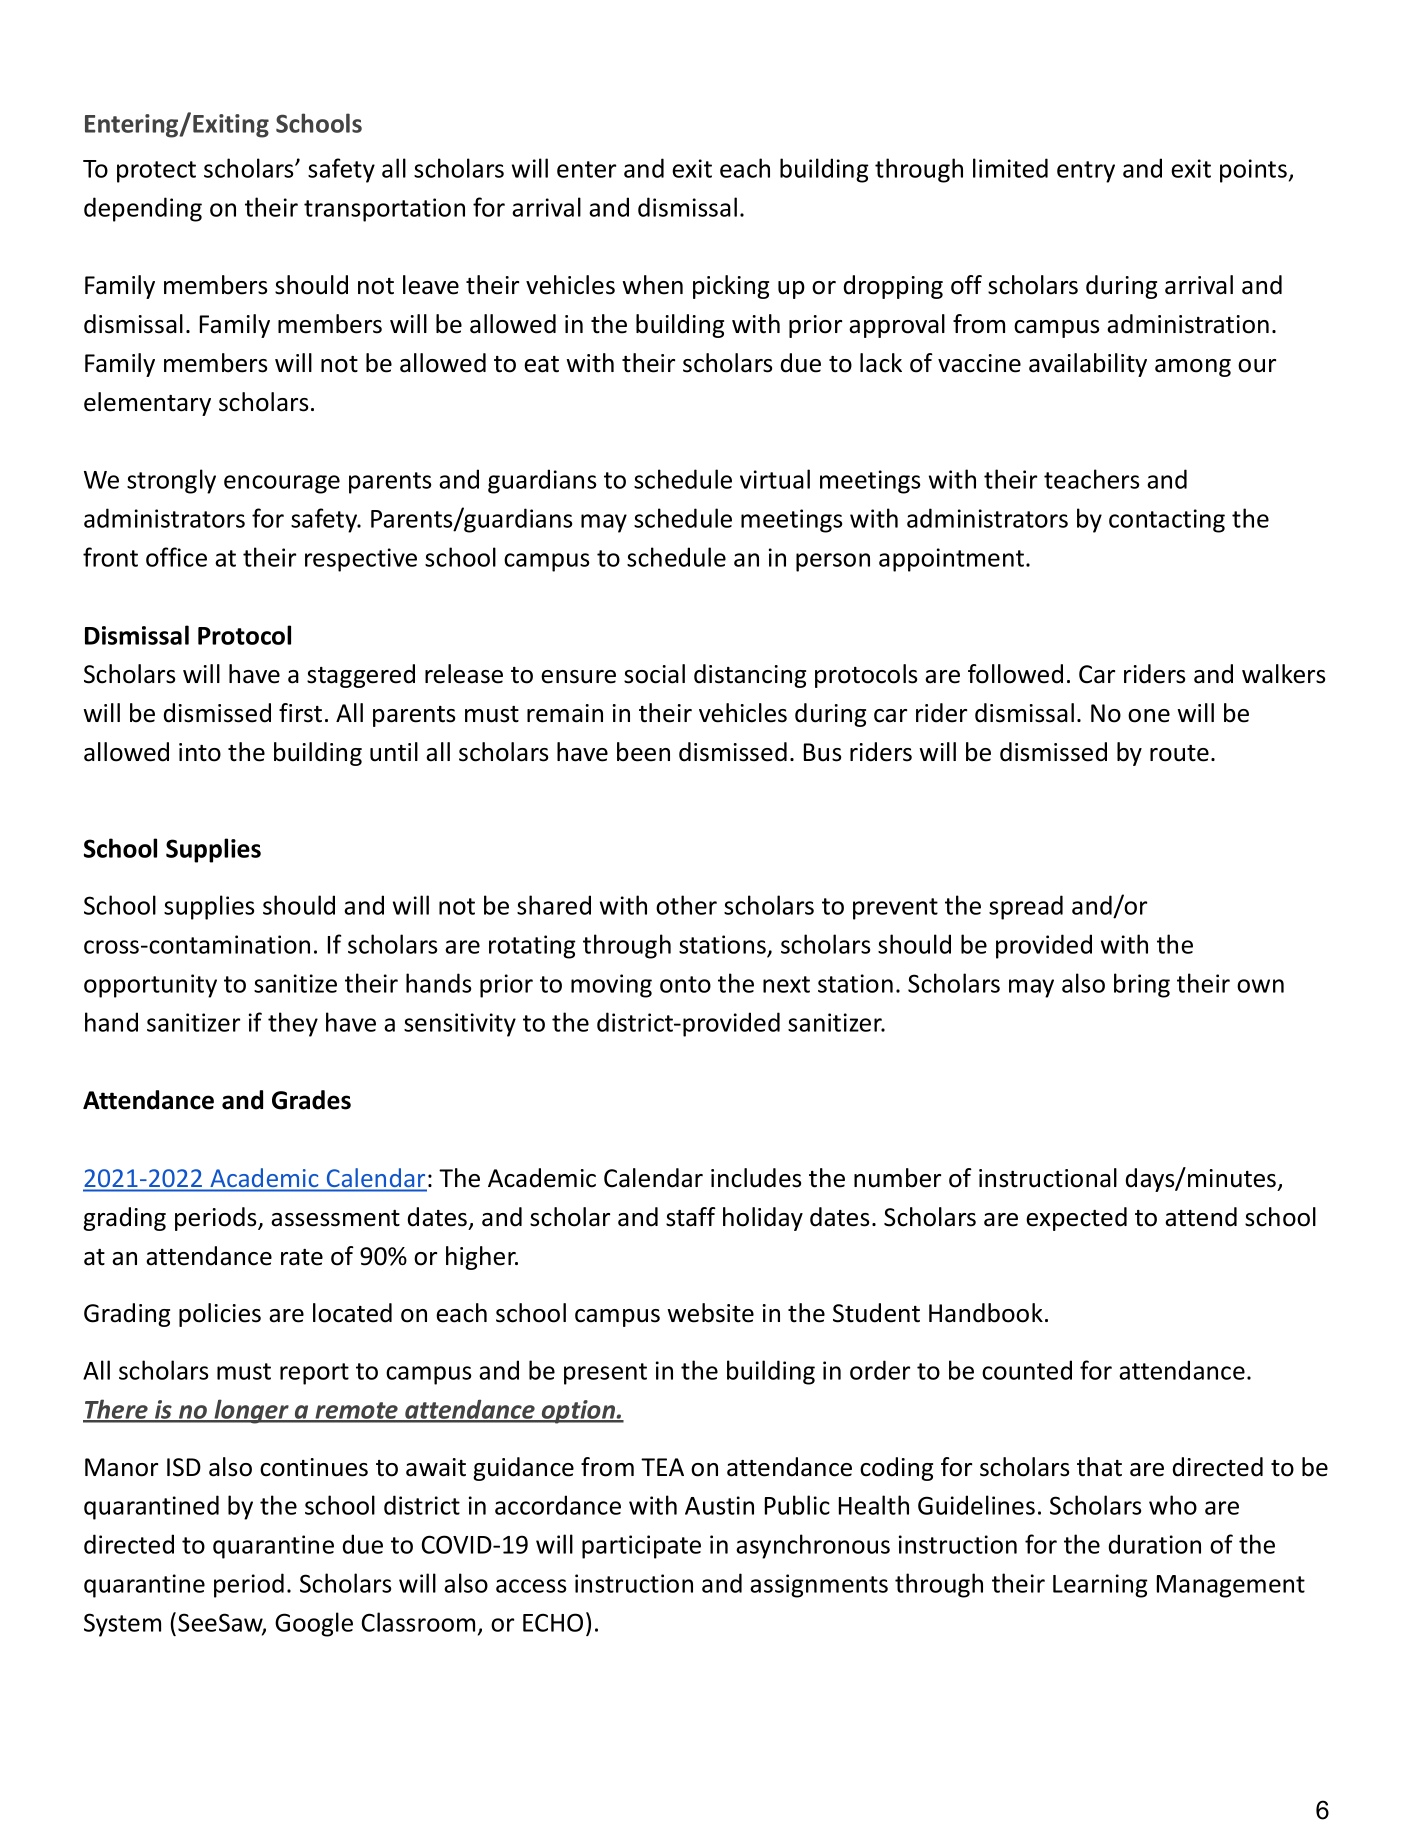 The image size is (1413, 1829). What do you see at coordinates (833, 562) in the image?
I see `person` at bounding box center [833, 562].
